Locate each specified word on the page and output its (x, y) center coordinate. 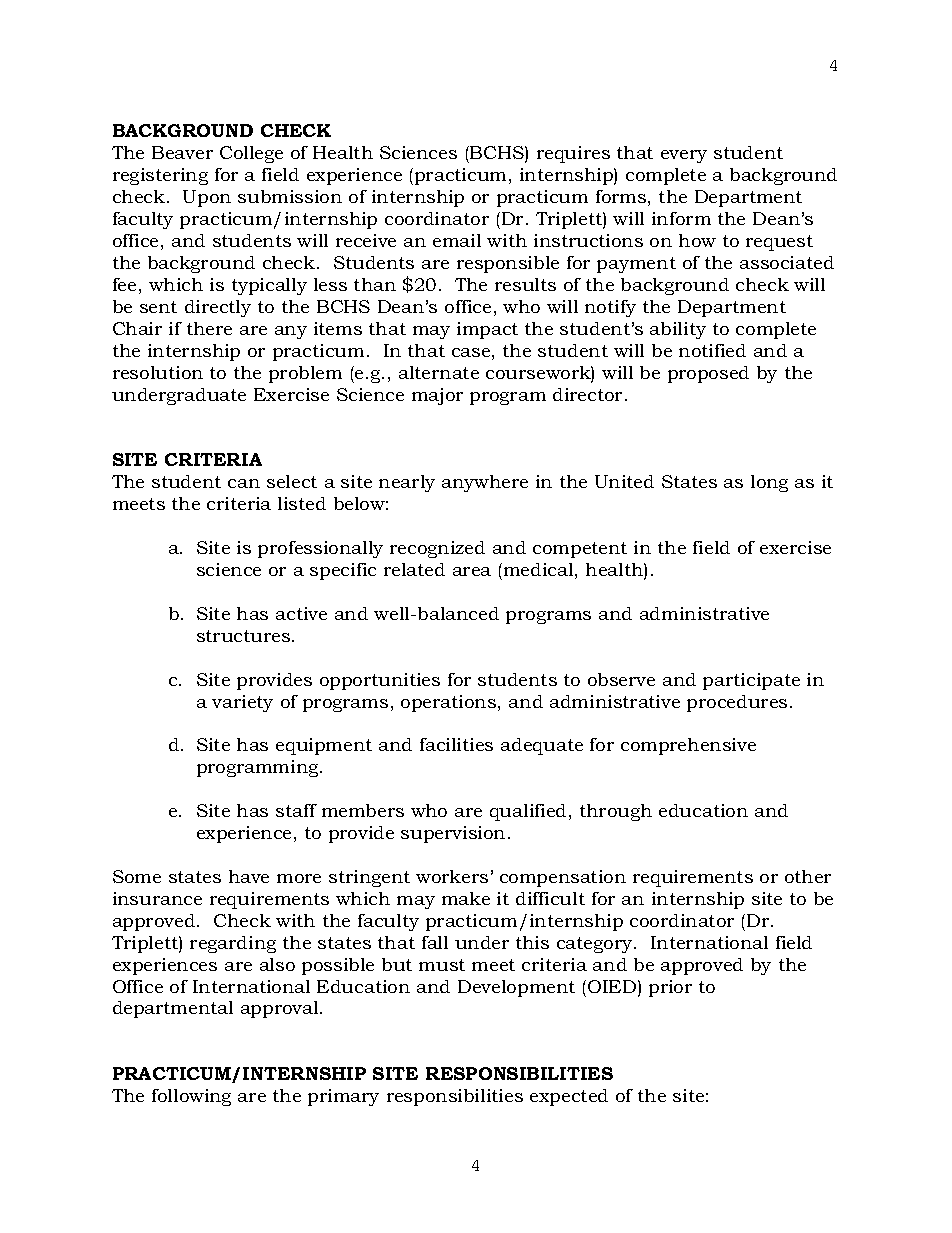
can (244, 483)
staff (296, 810)
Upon (207, 198)
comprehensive (688, 746)
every (684, 156)
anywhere (485, 483)
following (191, 1097)
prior (670, 988)
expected (569, 1097)
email (457, 240)
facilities (456, 744)
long (769, 483)
